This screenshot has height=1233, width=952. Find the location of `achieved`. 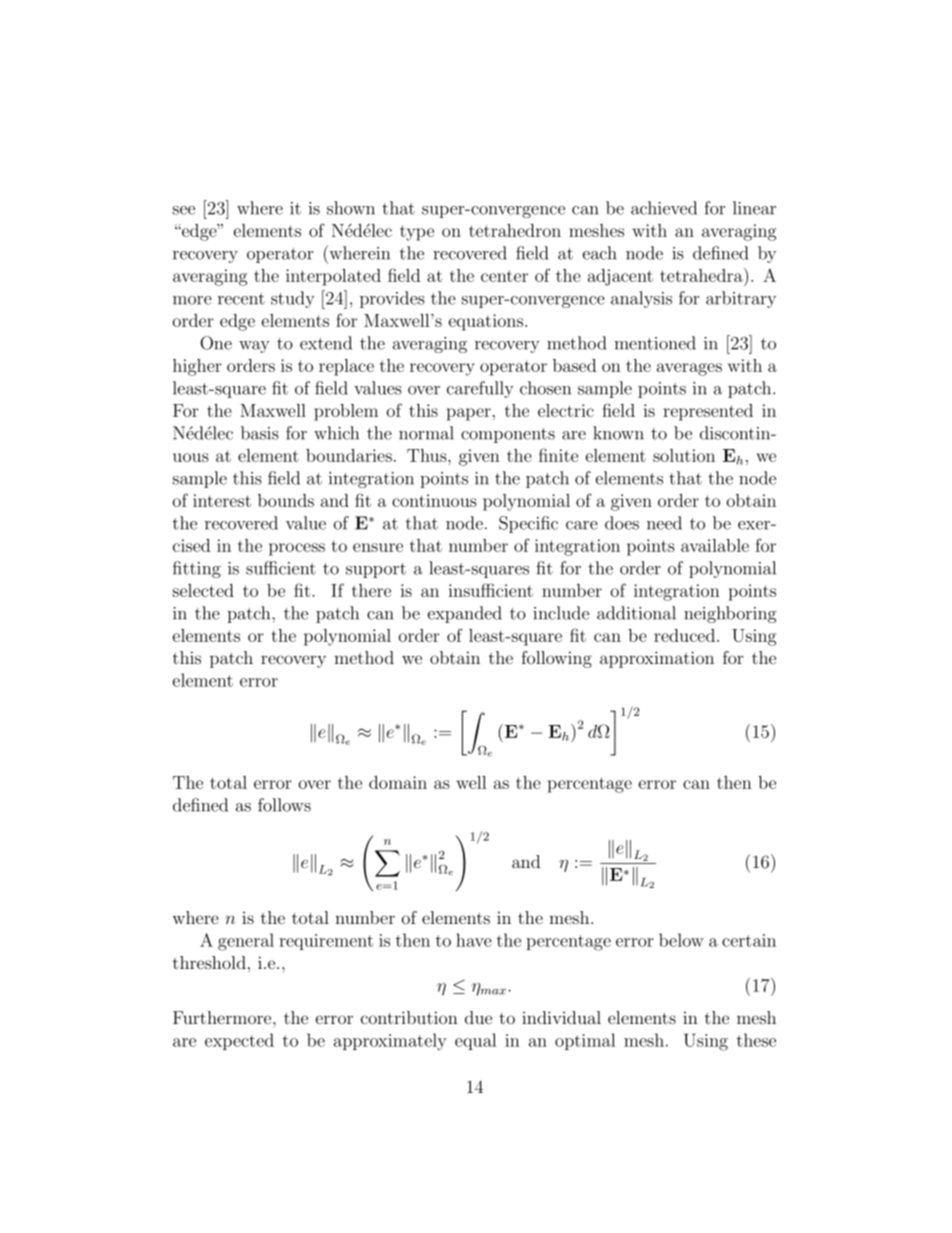

achieved is located at coordinates (664, 208).
